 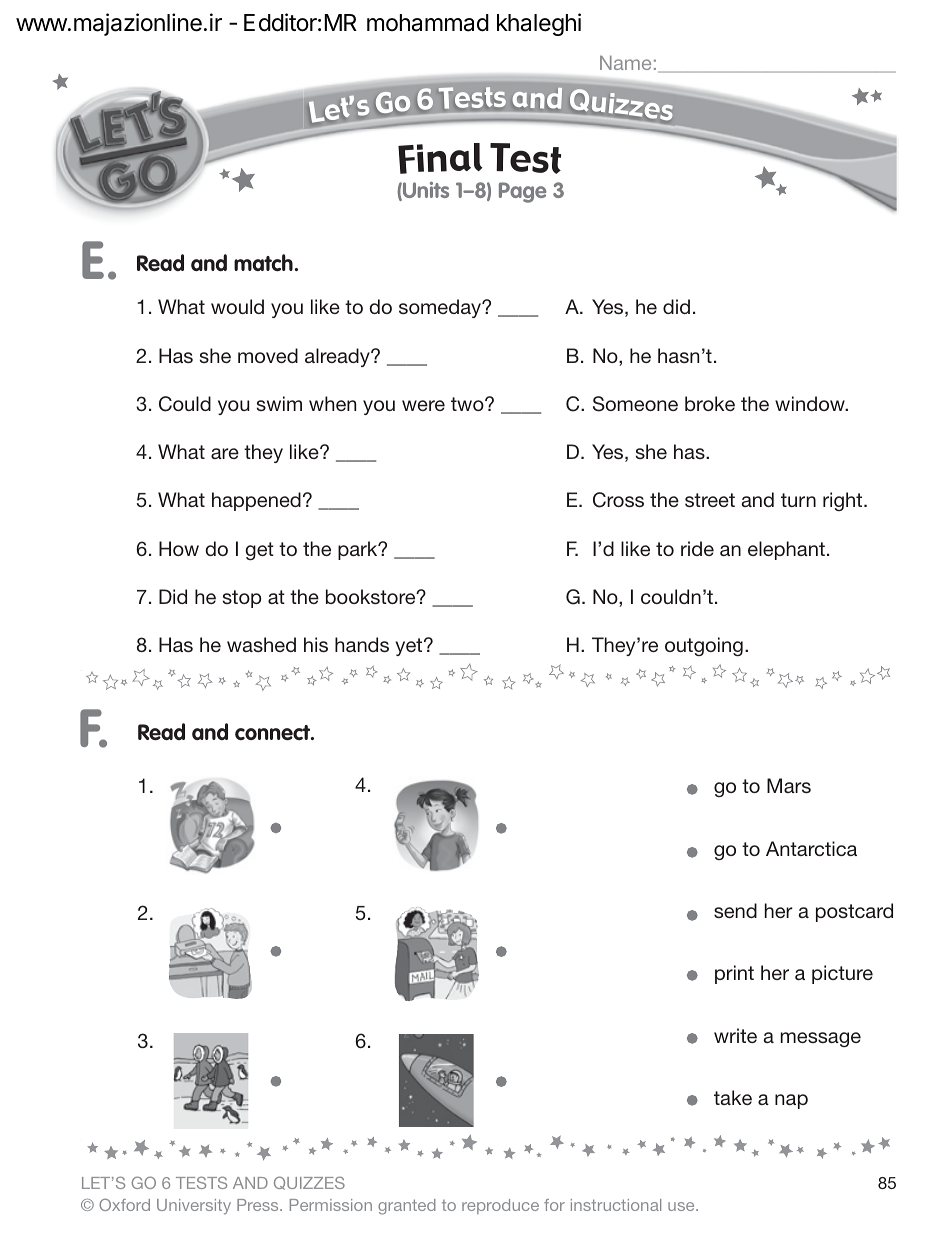 What do you see at coordinates (704, 646) in the page?
I see `outgoing` at bounding box center [704, 646].
